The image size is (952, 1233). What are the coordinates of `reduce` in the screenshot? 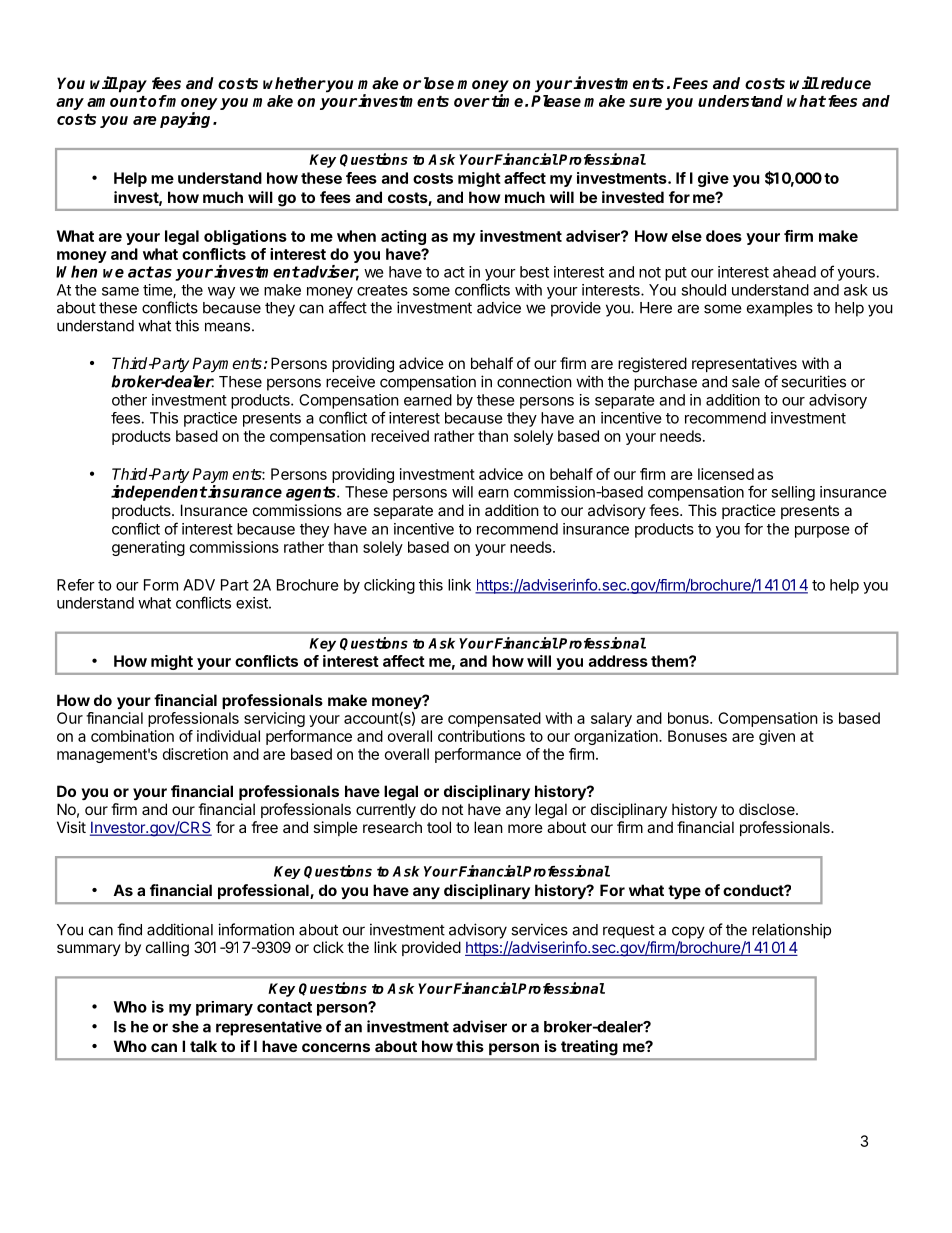 It's located at (844, 83).
